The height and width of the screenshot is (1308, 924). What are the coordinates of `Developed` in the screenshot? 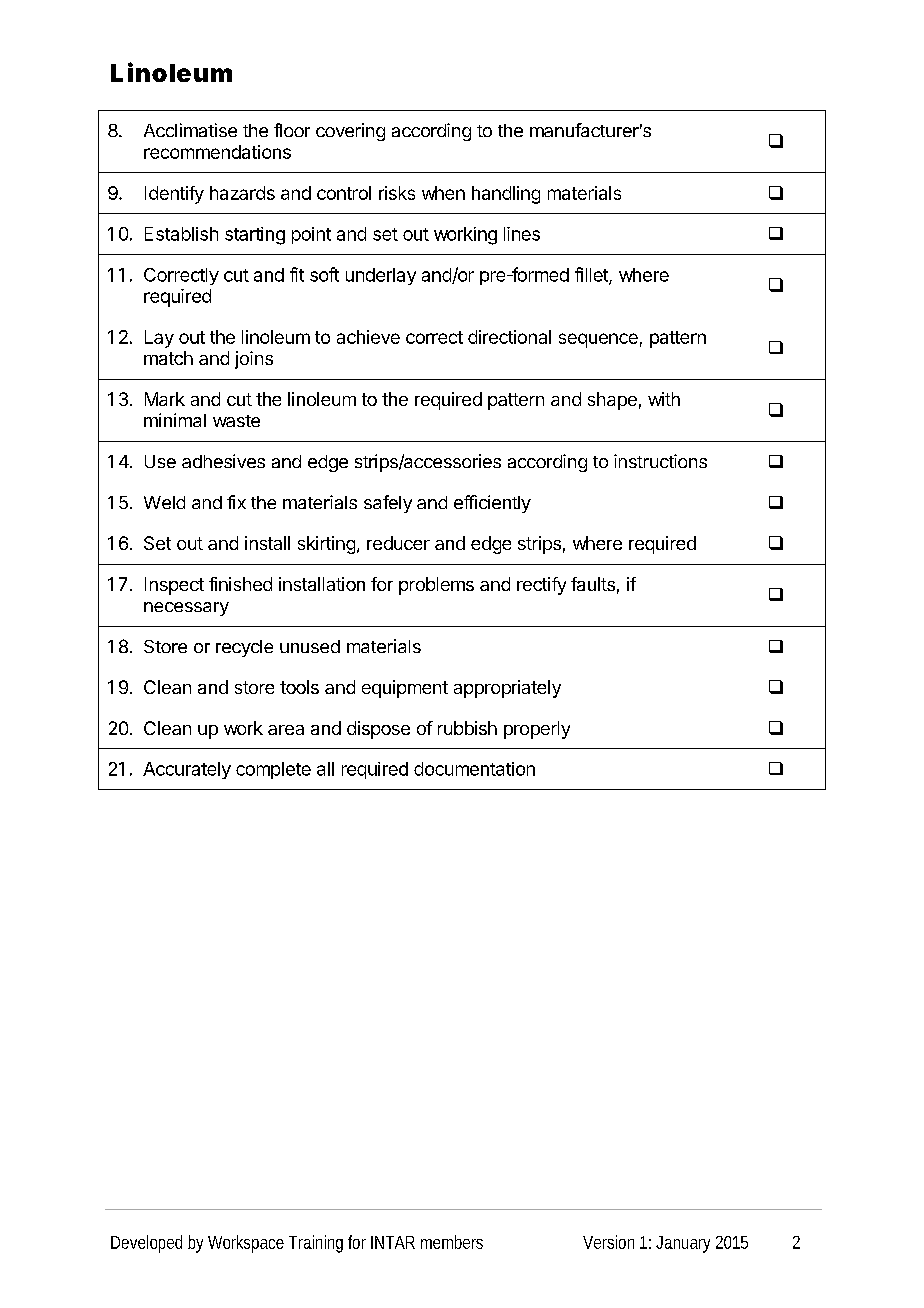 It's located at (146, 1244).
